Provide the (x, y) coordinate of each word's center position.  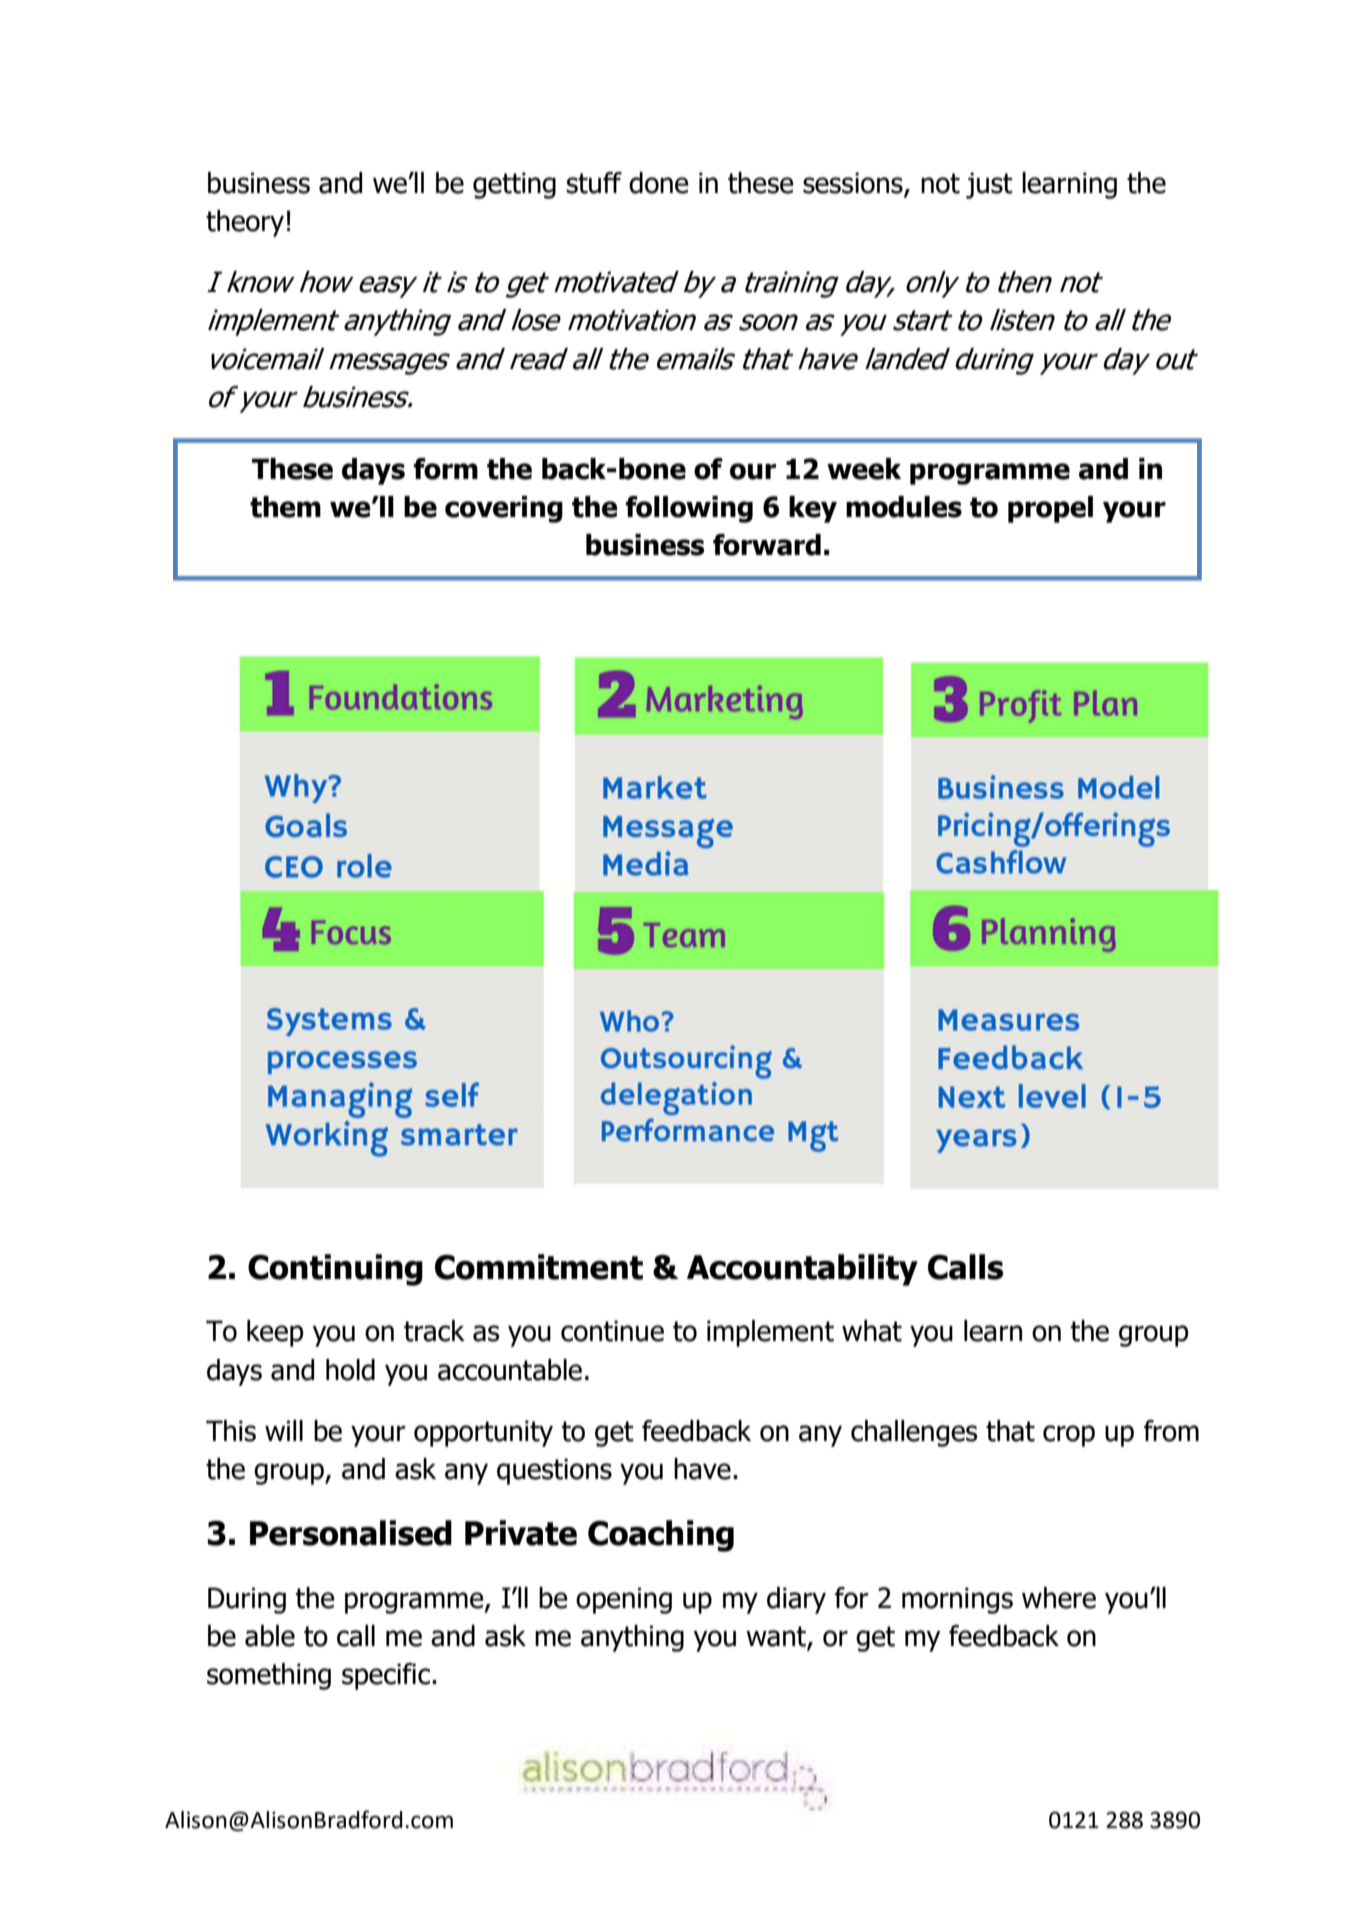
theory (245, 223)
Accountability (802, 1270)
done (659, 183)
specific (387, 1676)
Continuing (335, 1270)
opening (624, 1600)
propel (1050, 509)
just (989, 185)
